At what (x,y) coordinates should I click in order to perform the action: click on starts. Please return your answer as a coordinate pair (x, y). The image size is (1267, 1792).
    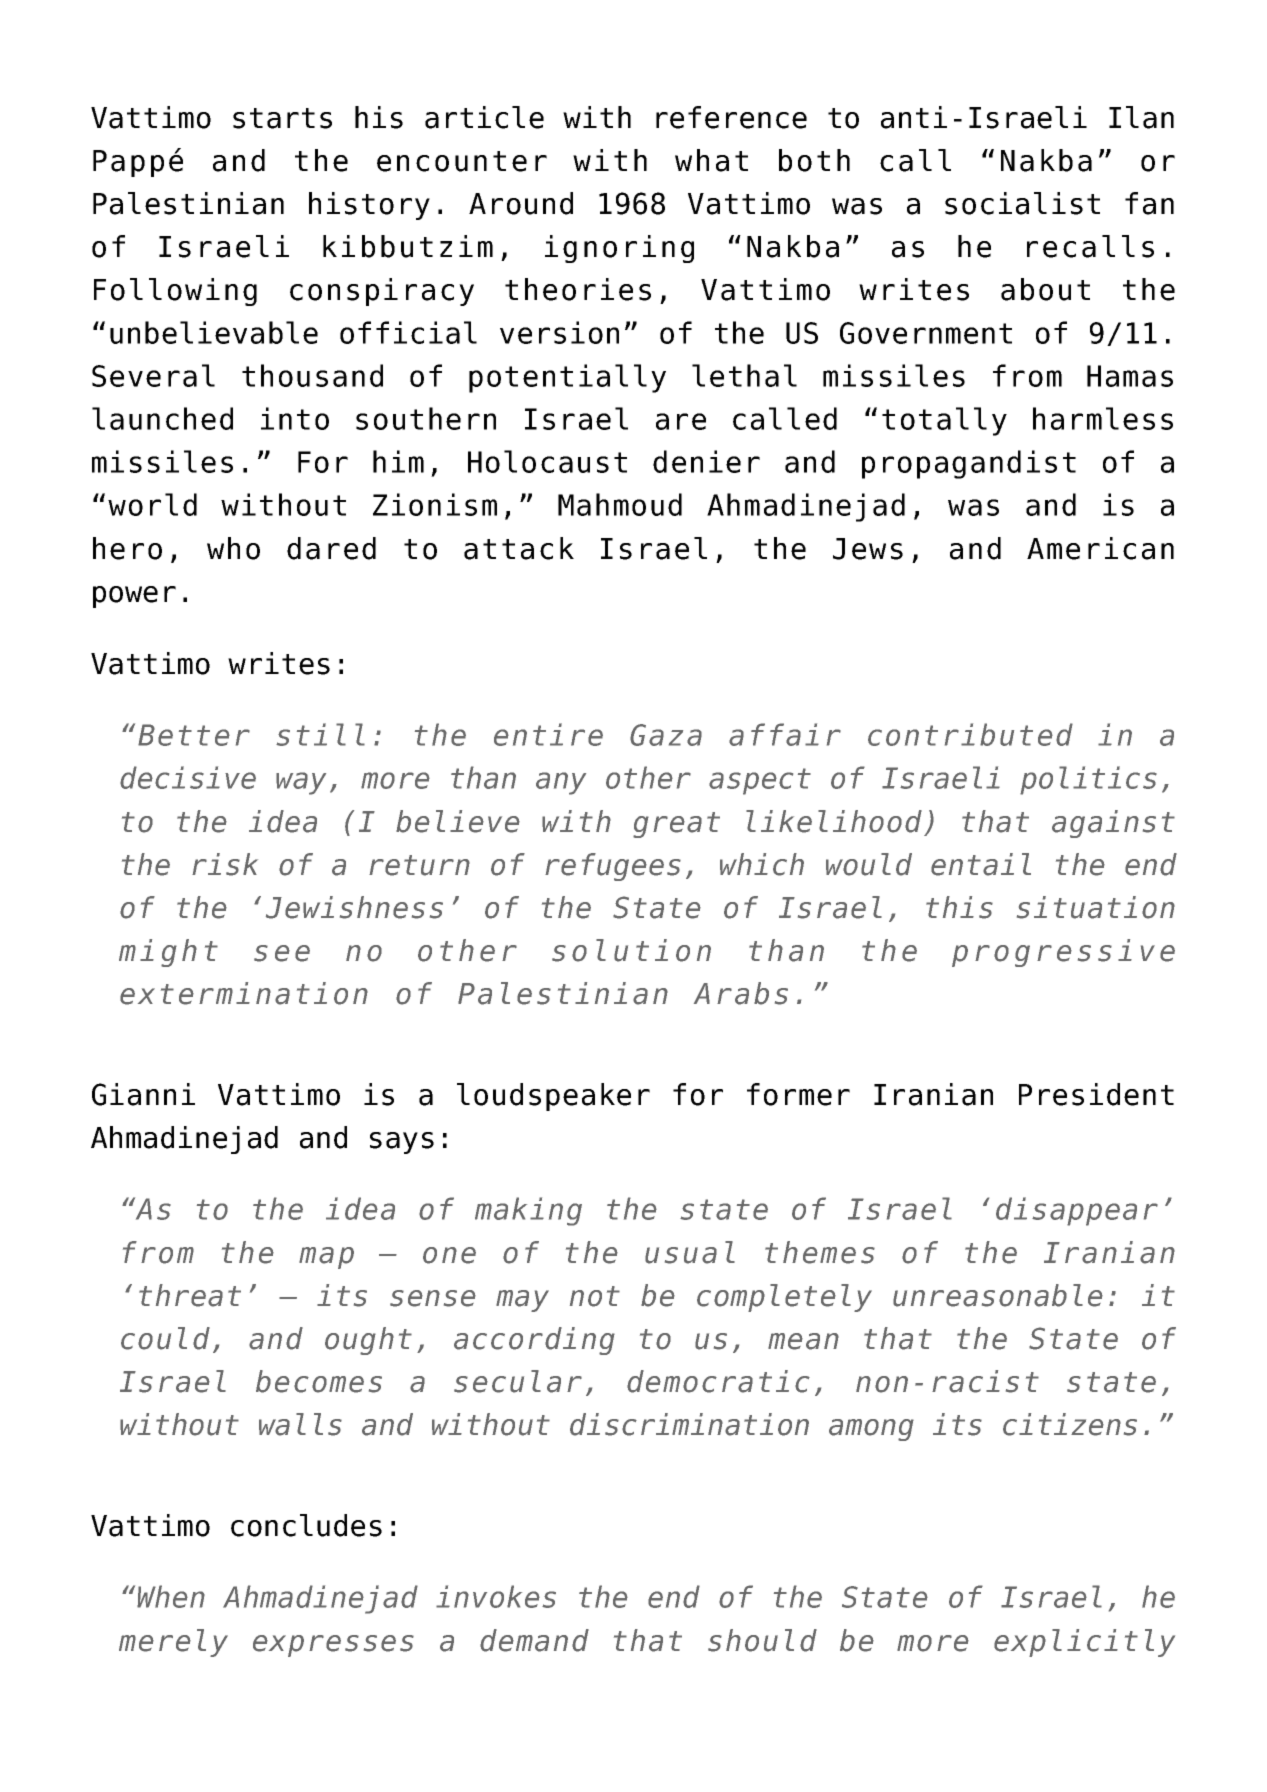
    Looking at the image, I should click on (282, 118).
